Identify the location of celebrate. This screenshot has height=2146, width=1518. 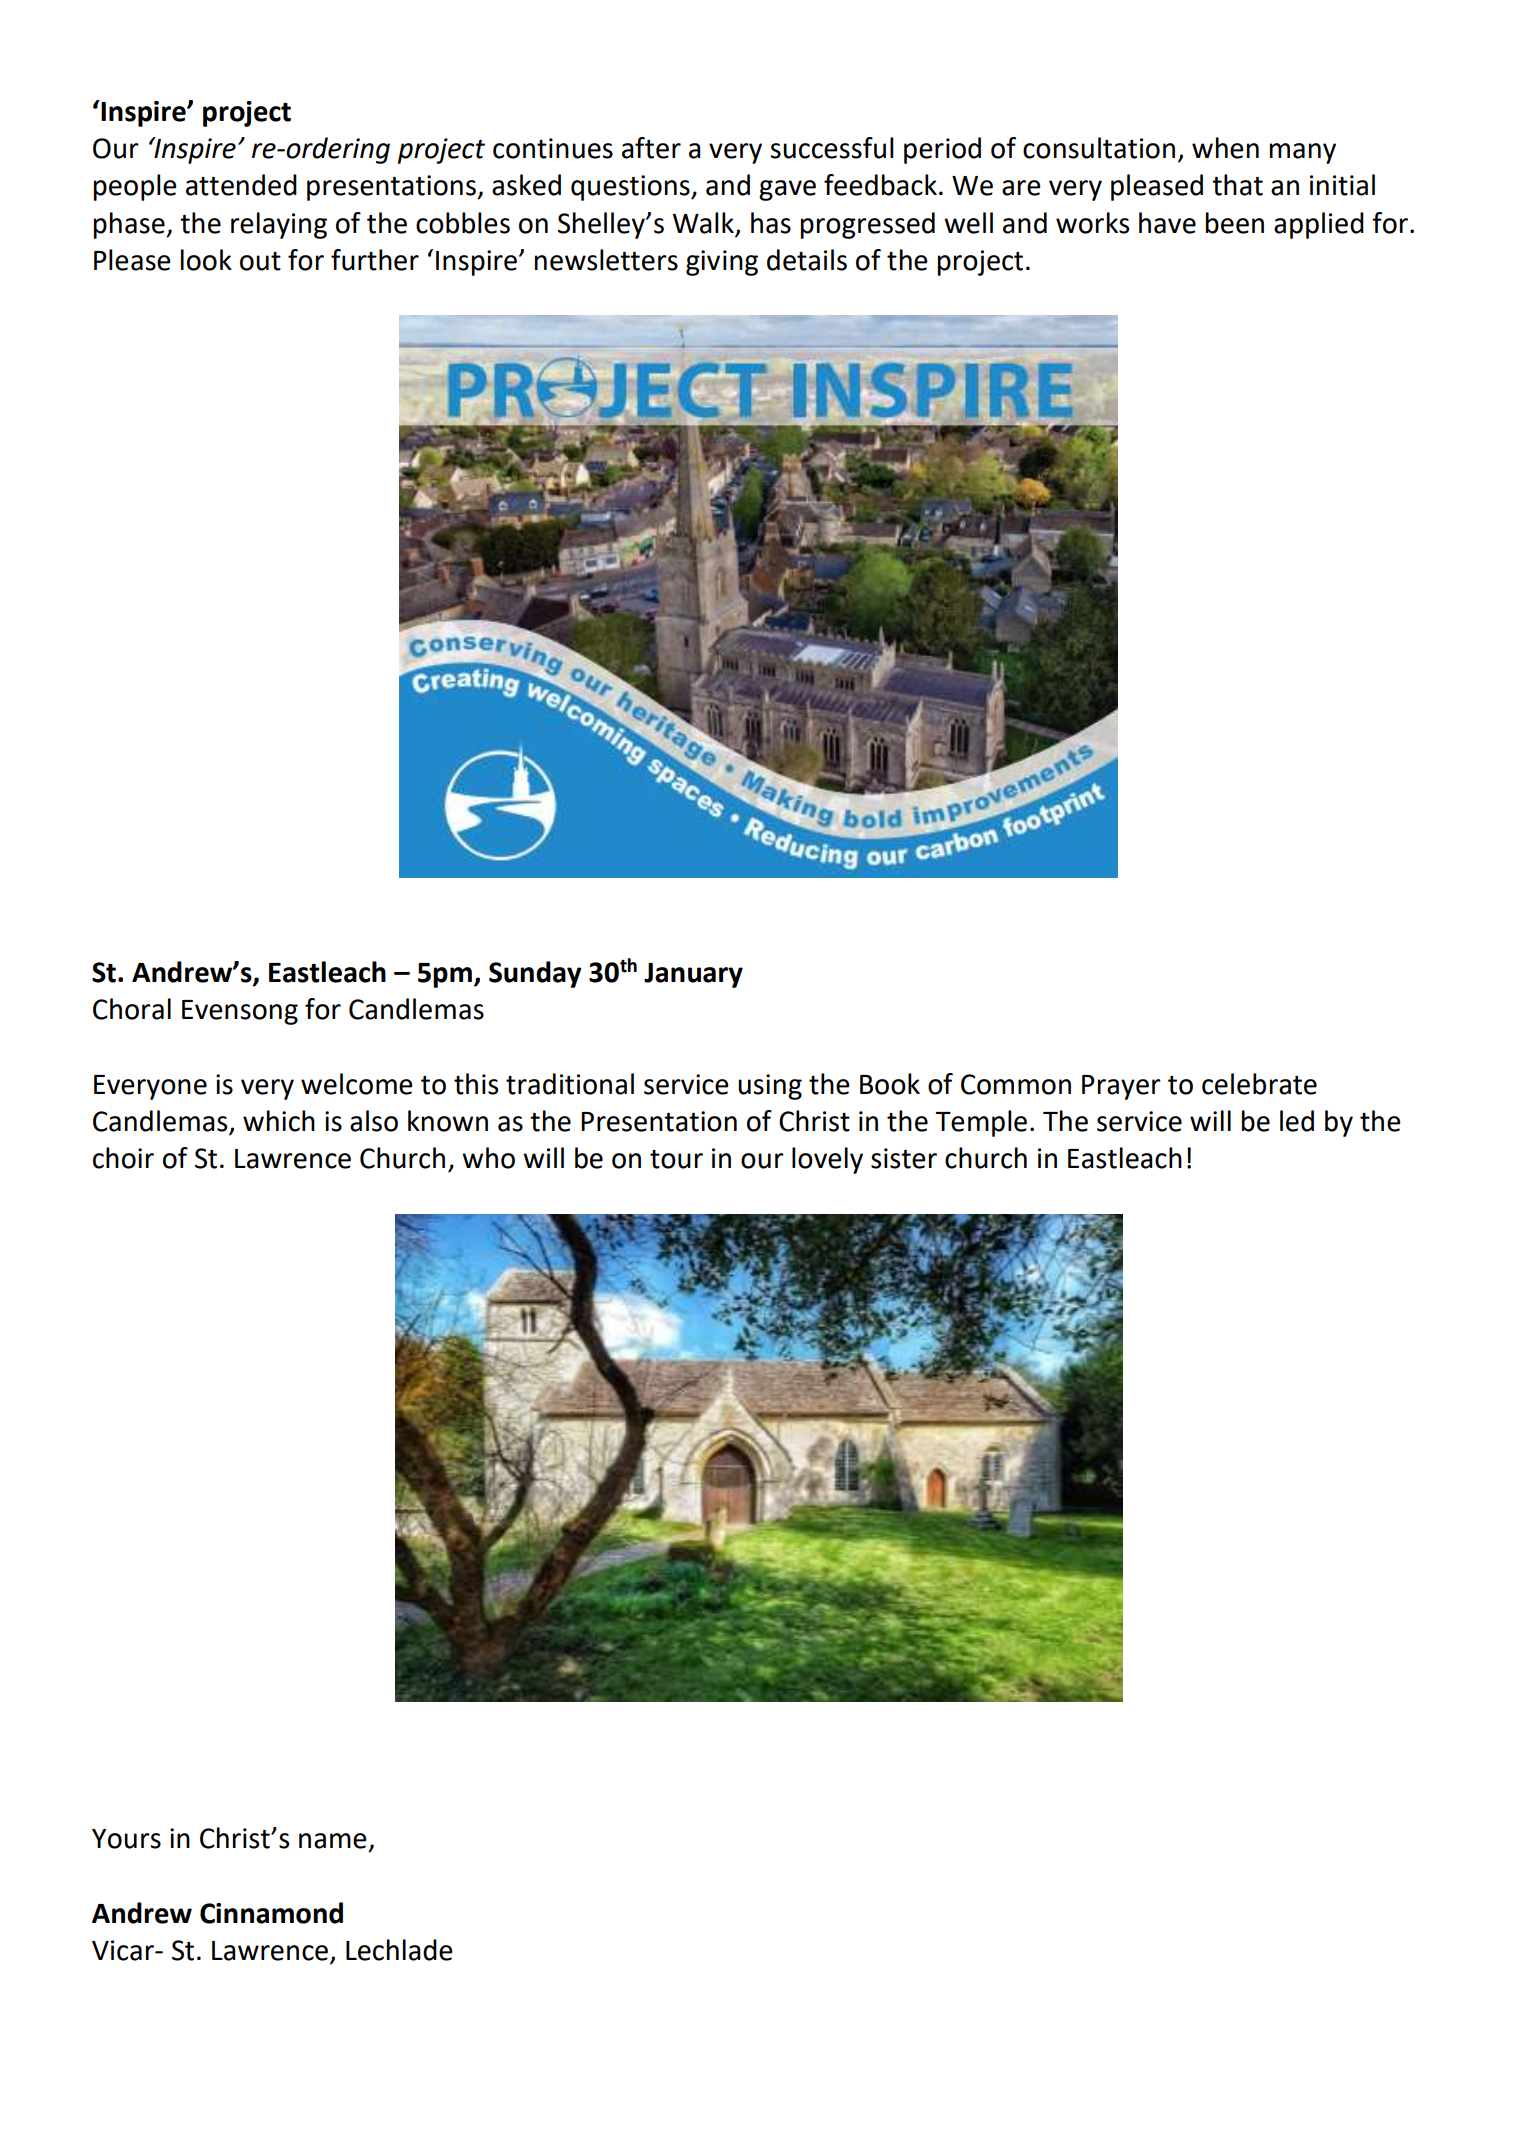
(1259, 1084).
